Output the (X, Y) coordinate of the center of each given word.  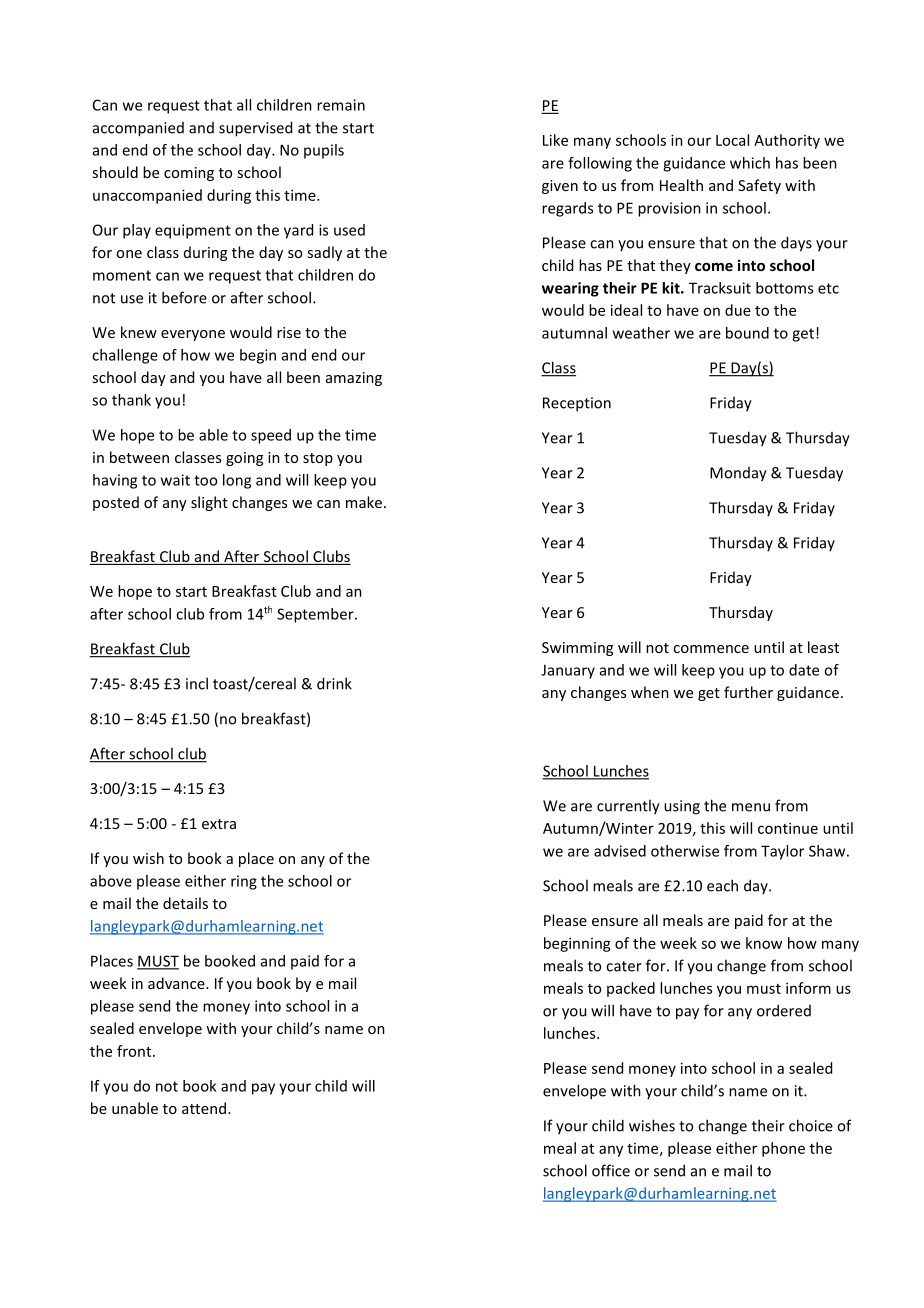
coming (189, 174)
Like (555, 140)
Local (732, 140)
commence (711, 649)
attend (204, 1108)
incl (197, 683)
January (568, 671)
